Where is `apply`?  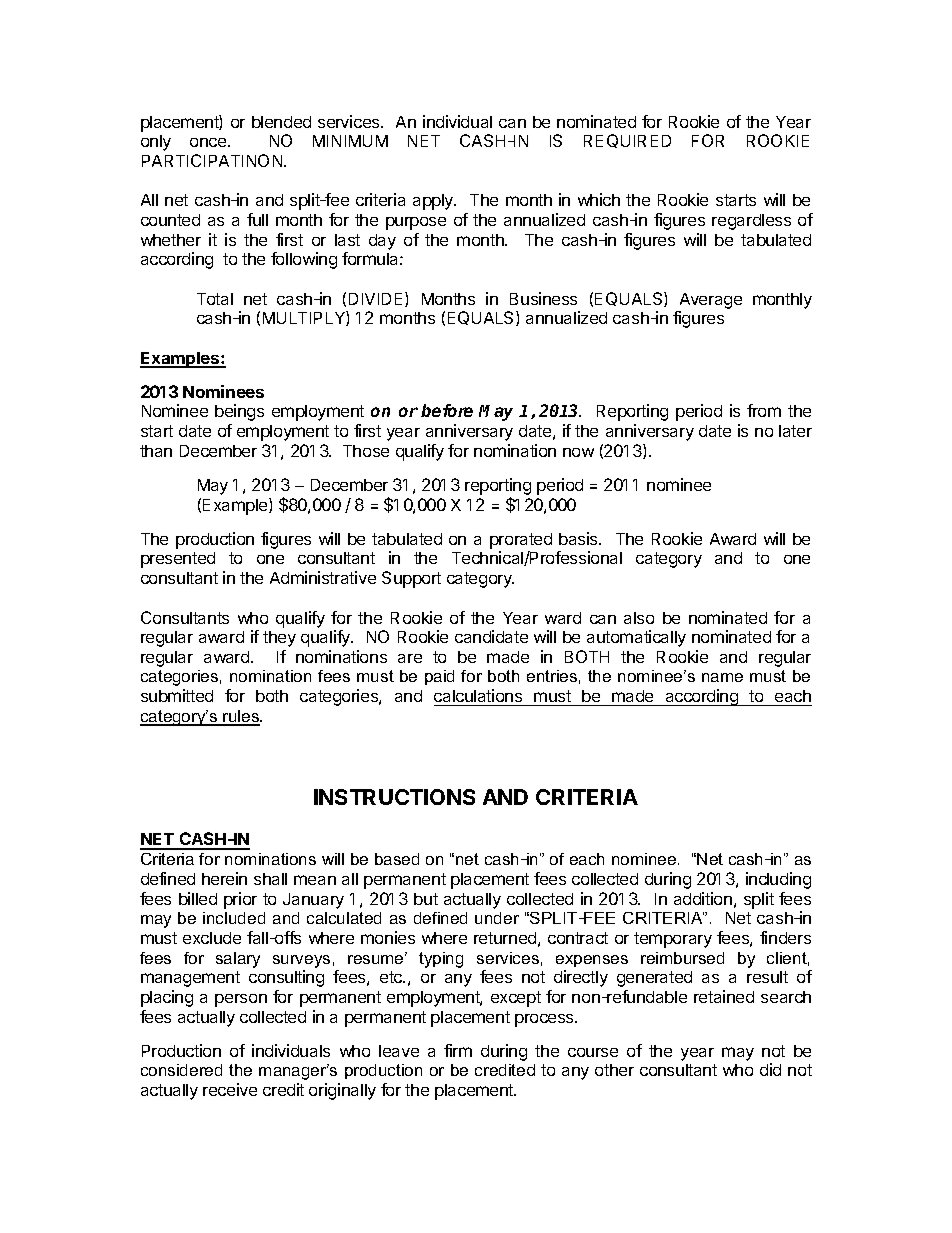 apply is located at coordinates (434, 202).
